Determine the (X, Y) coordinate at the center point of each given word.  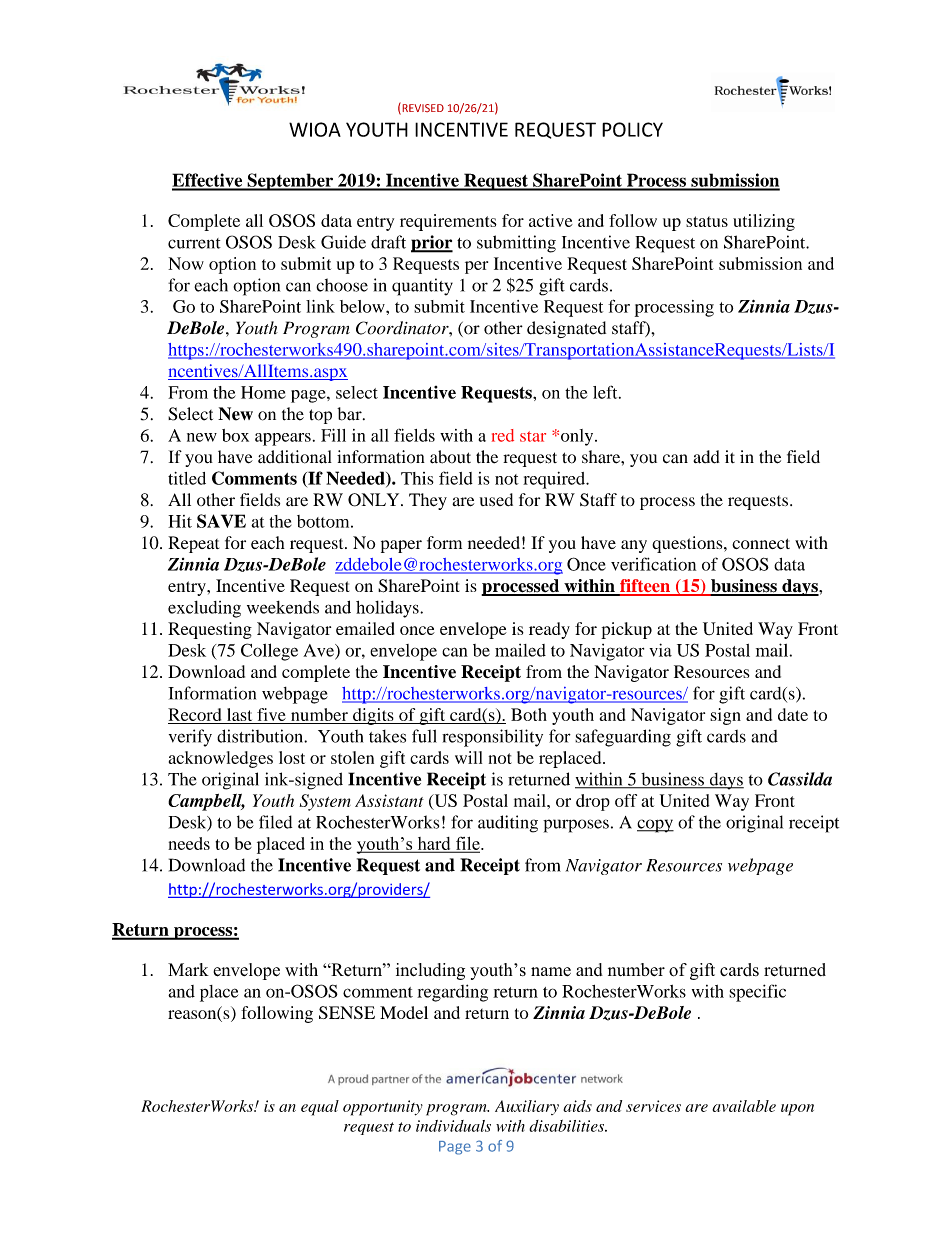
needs (189, 843)
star (533, 436)
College (269, 652)
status (707, 221)
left (606, 392)
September (290, 182)
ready (549, 630)
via (660, 650)
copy (655, 826)
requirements (448, 222)
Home (263, 392)
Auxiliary (527, 1107)
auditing (508, 824)
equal (320, 1108)
